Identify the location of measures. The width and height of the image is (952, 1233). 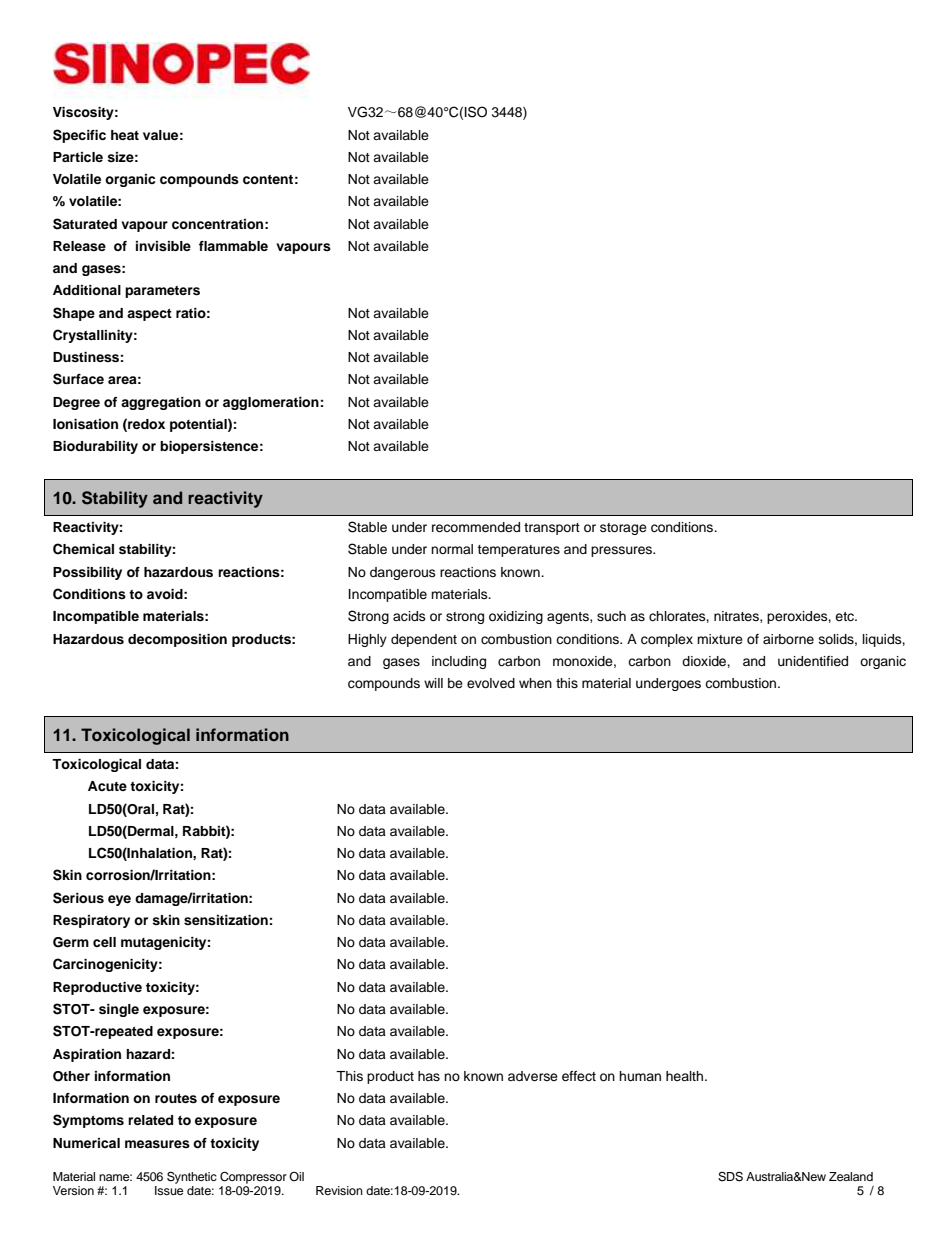
(157, 1144).
